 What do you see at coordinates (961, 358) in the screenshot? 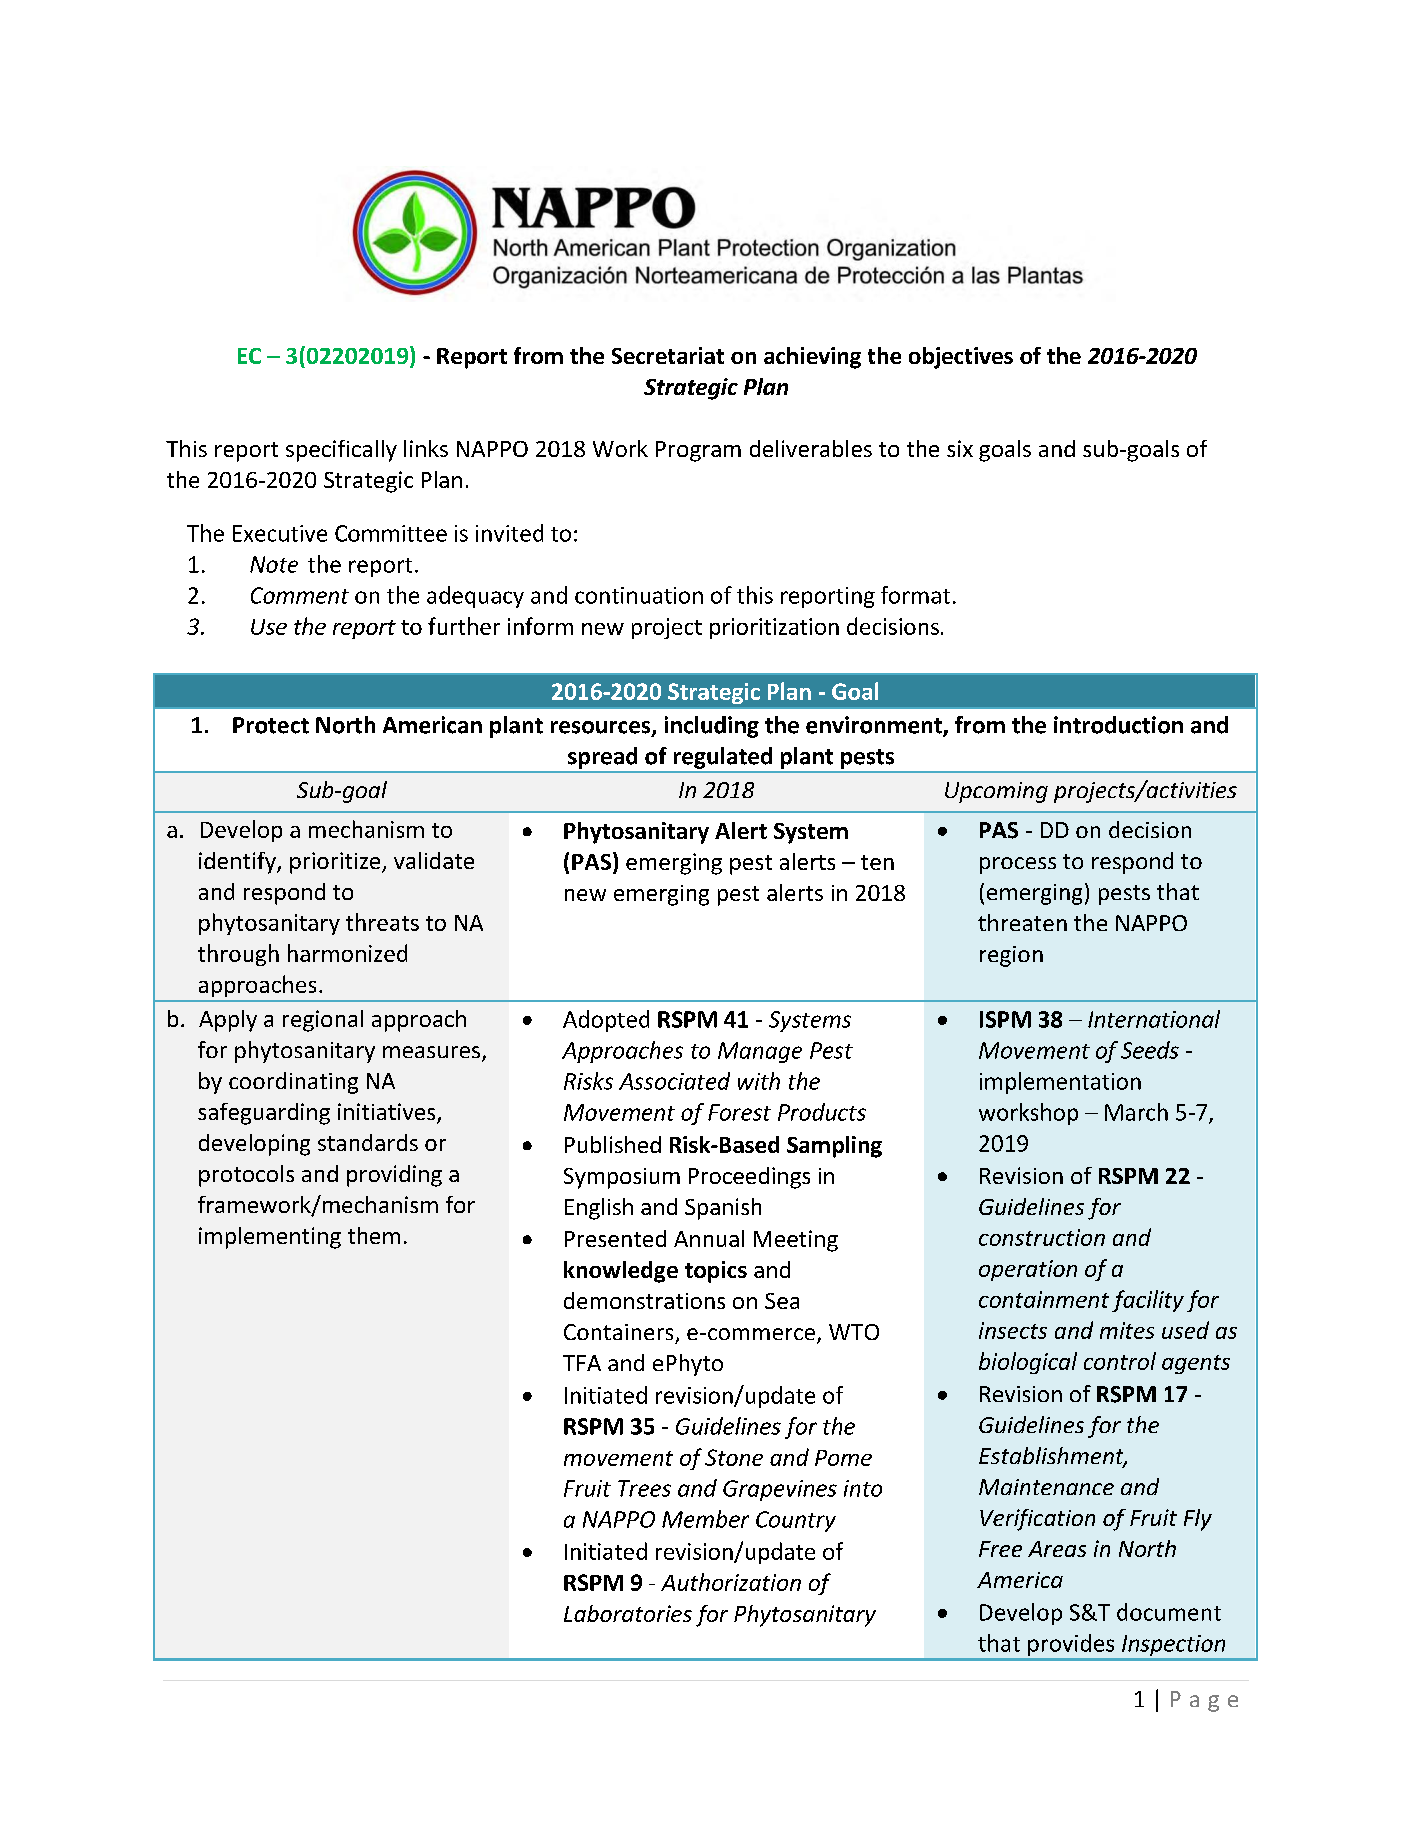
I see `objectives` at bounding box center [961, 358].
